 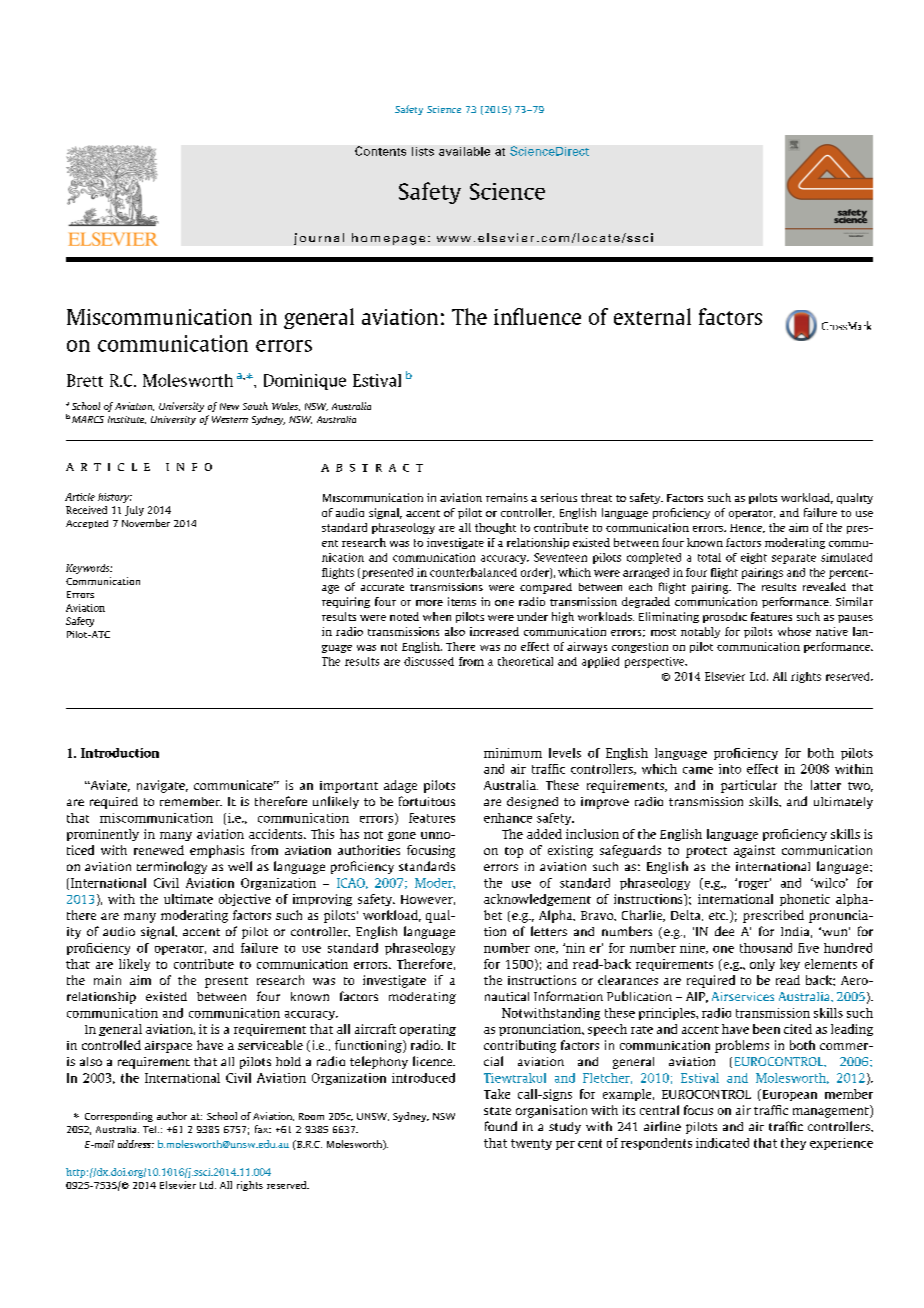 What do you see at coordinates (346, 602) in the page?
I see `requiring` at bounding box center [346, 602].
